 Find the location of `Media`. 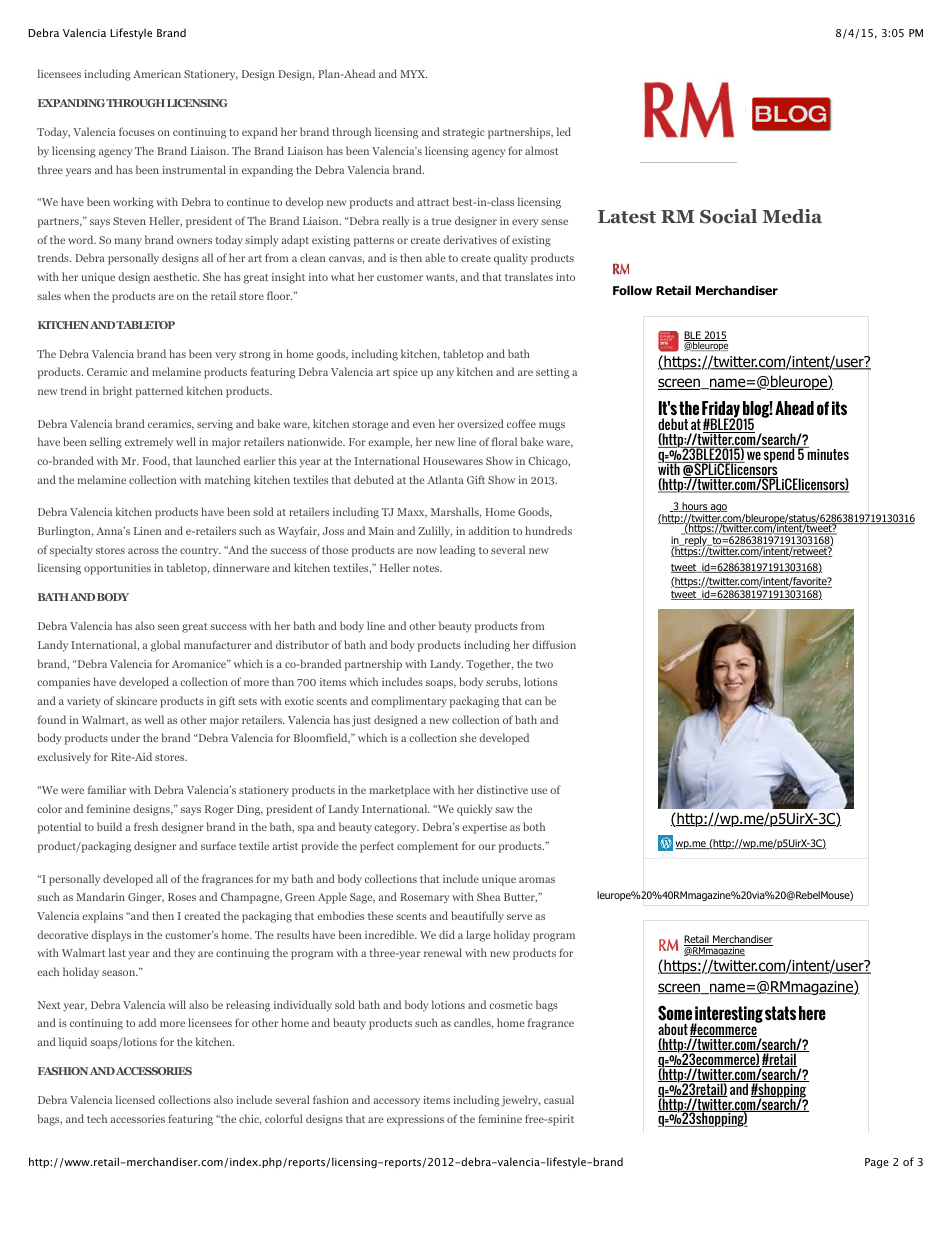

Media is located at coordinates (792, 216).
